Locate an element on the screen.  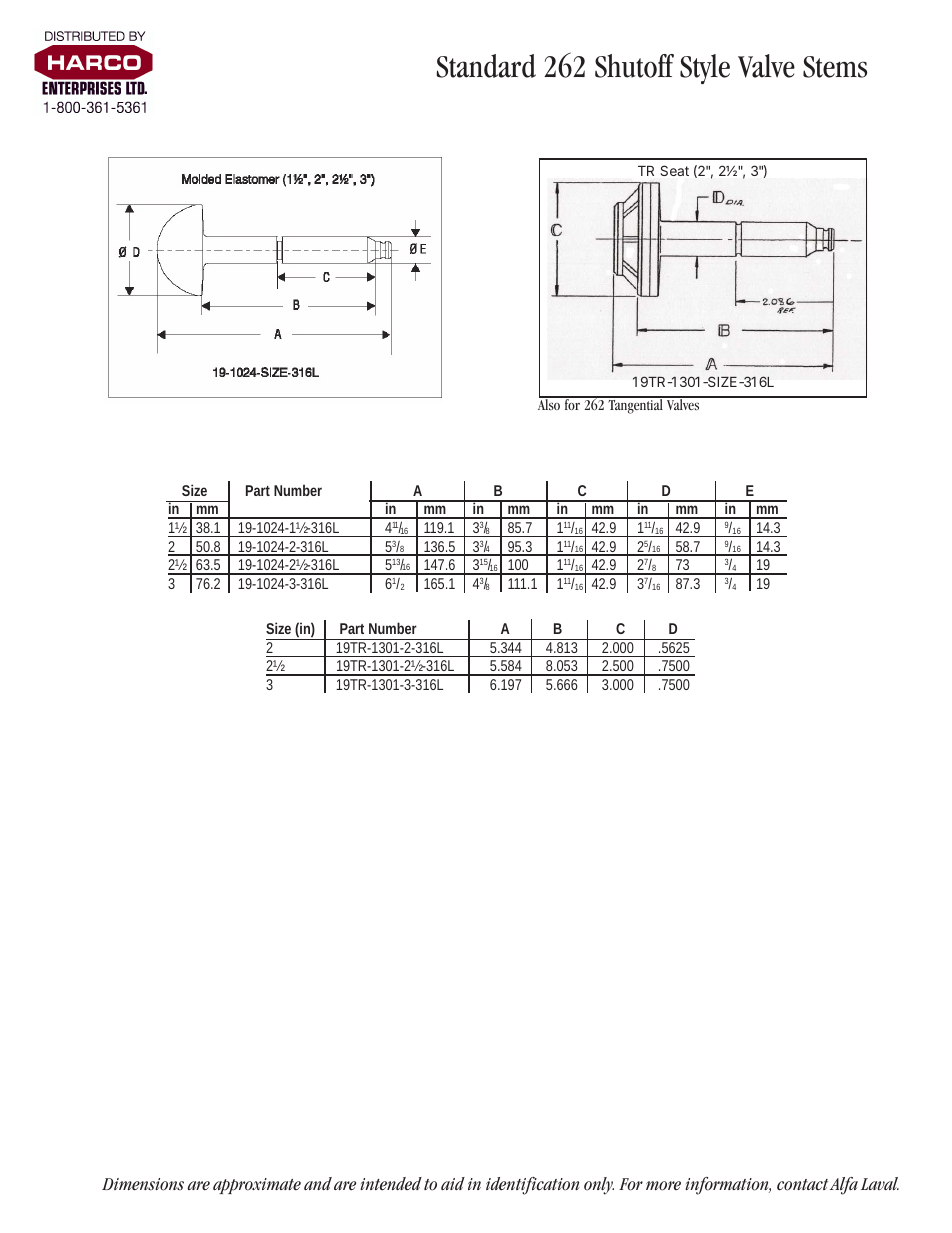
Style is located at coordinates (705, 69).
